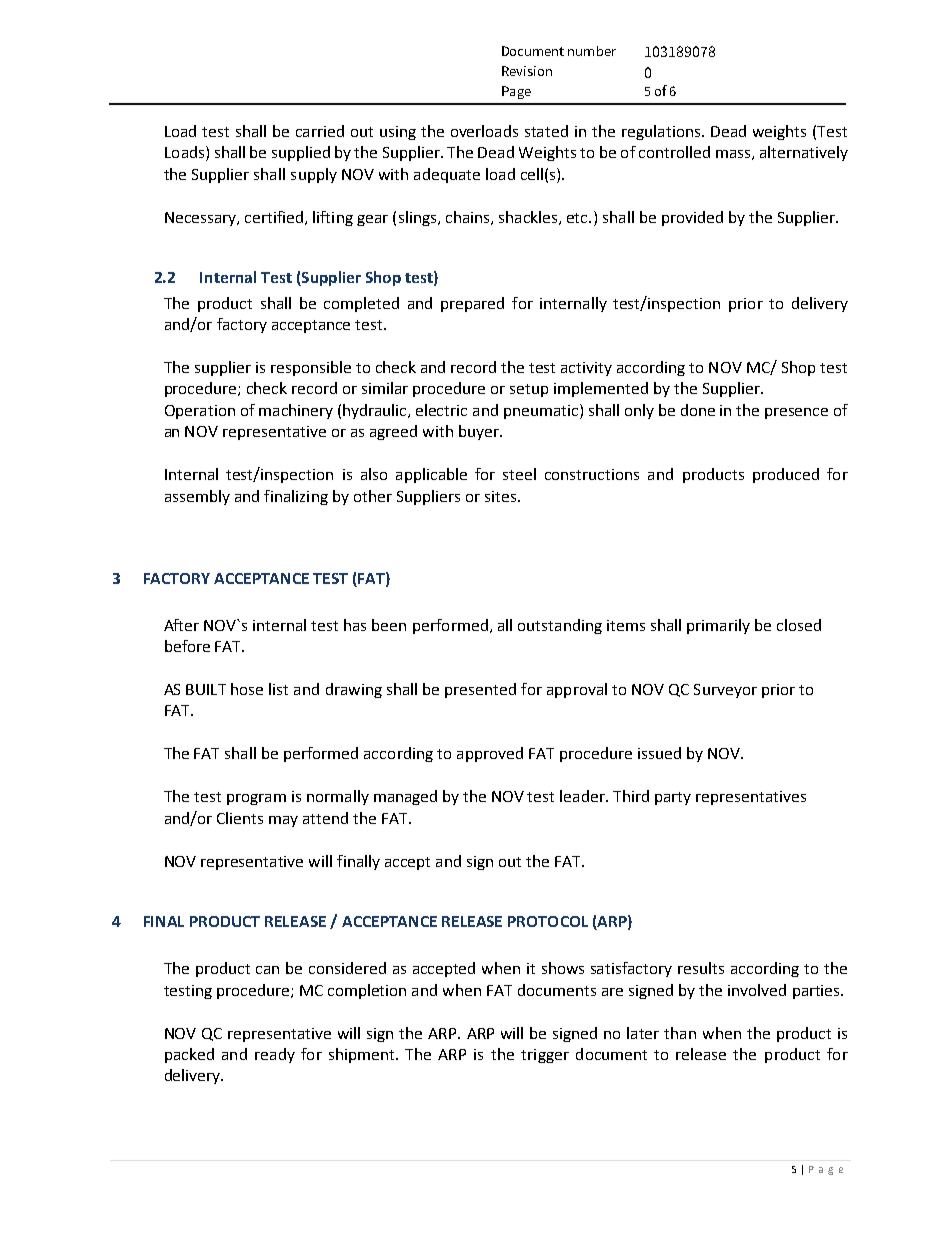 The height and width of the screenshot is (1233, 952). Describe the element at coordinates (718, 626) in the screenshot. I see `primarily` at that location.
